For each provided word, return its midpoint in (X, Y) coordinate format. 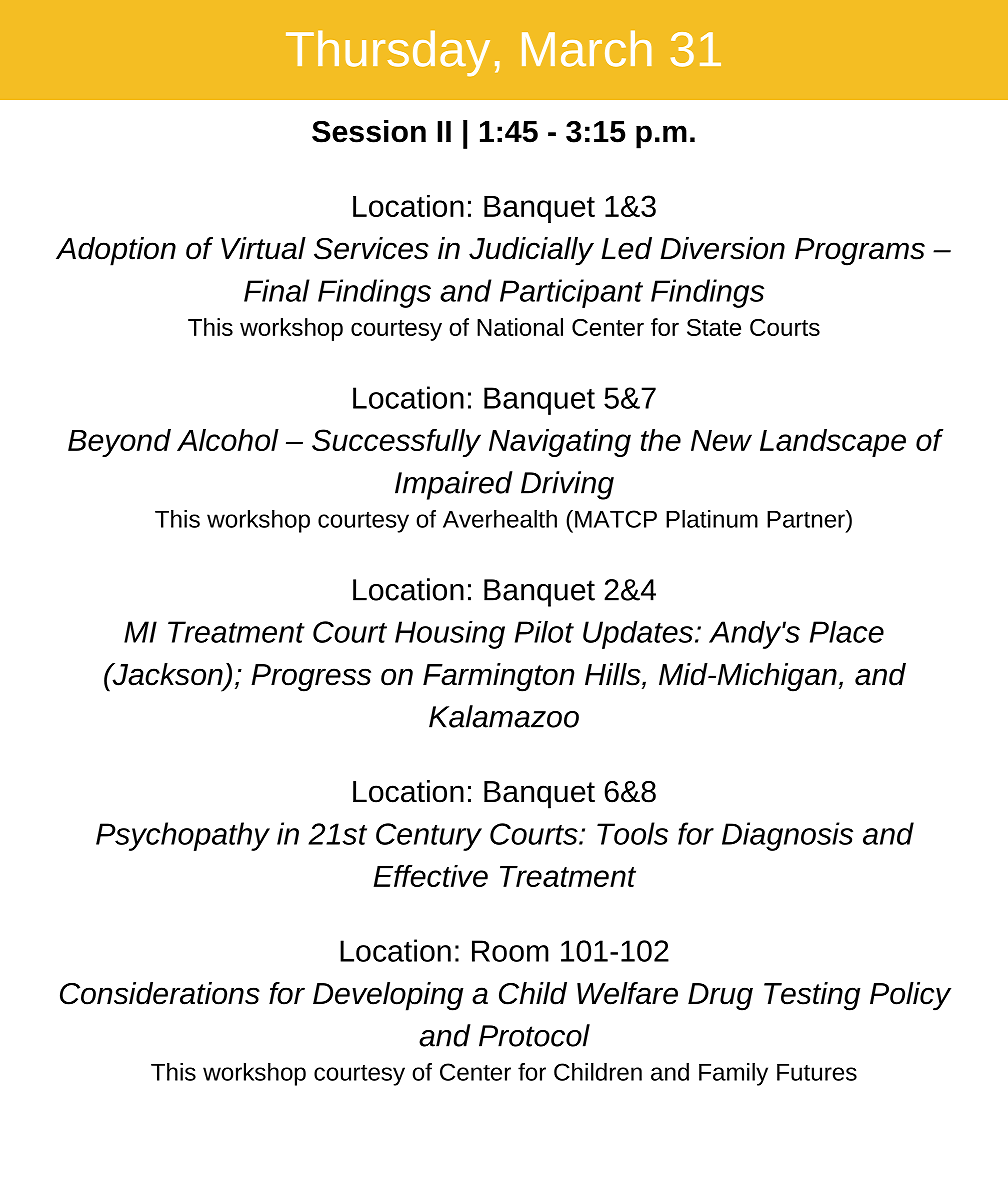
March (587, 48)
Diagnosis (787, 836)
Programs (860, 252)
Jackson (167, 675)
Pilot (544, 632)
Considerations (160, 993)
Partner (807, 519)
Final (277, 290)
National (520, 327)
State (714, 327)
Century (429, 837)
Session (369, 131)
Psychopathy (183, 836)
